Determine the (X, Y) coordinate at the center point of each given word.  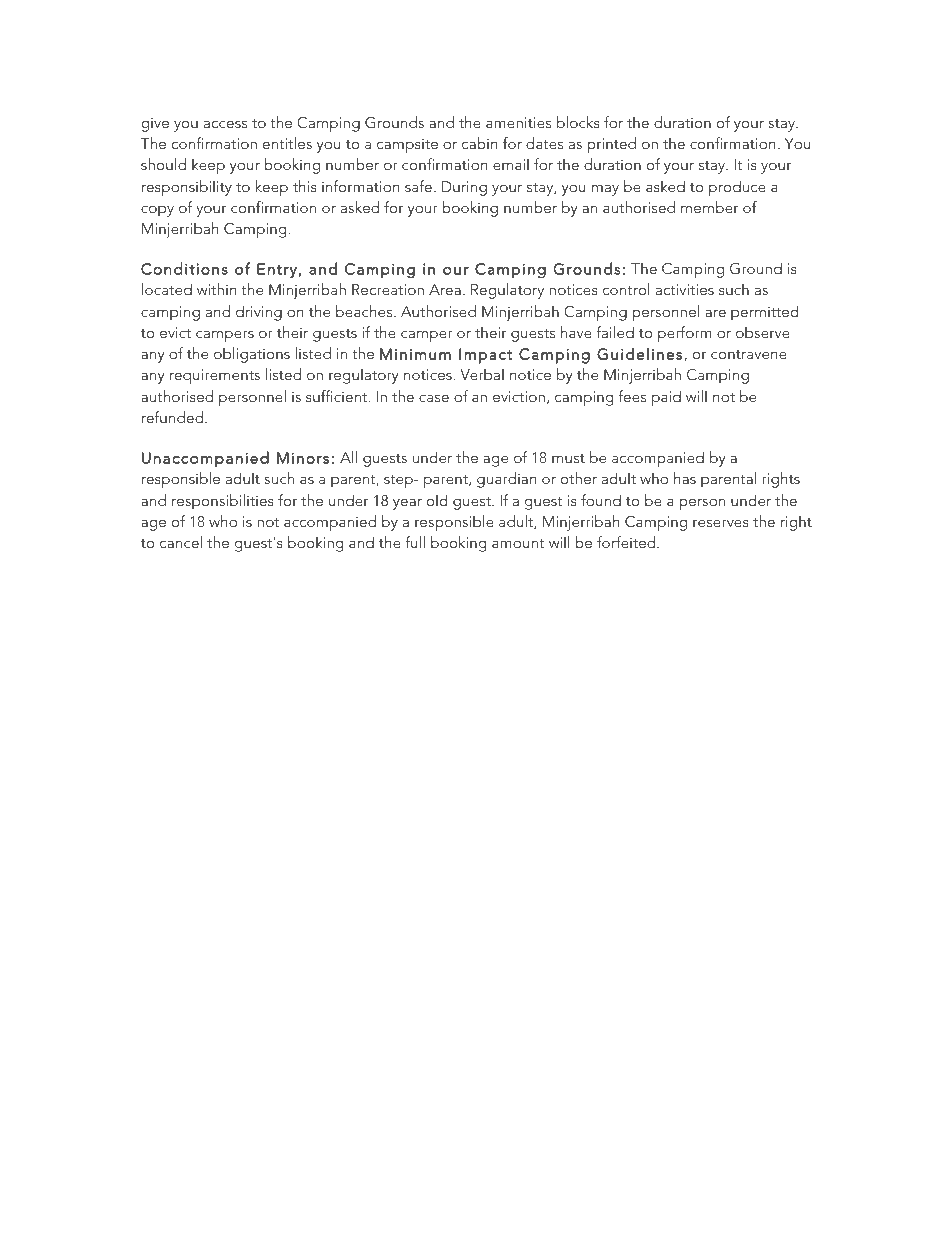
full (415, 542)
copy (157, 211)
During (464, 188)
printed (611, 145)
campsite (407, 145)
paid (666, 398)
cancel (181, 542)
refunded (174, 417)
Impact (485, 356)
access (225, 124)
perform (685, 334)
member (709, 207)
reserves (721, 523)
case (434, 398)
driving (259, 313)
